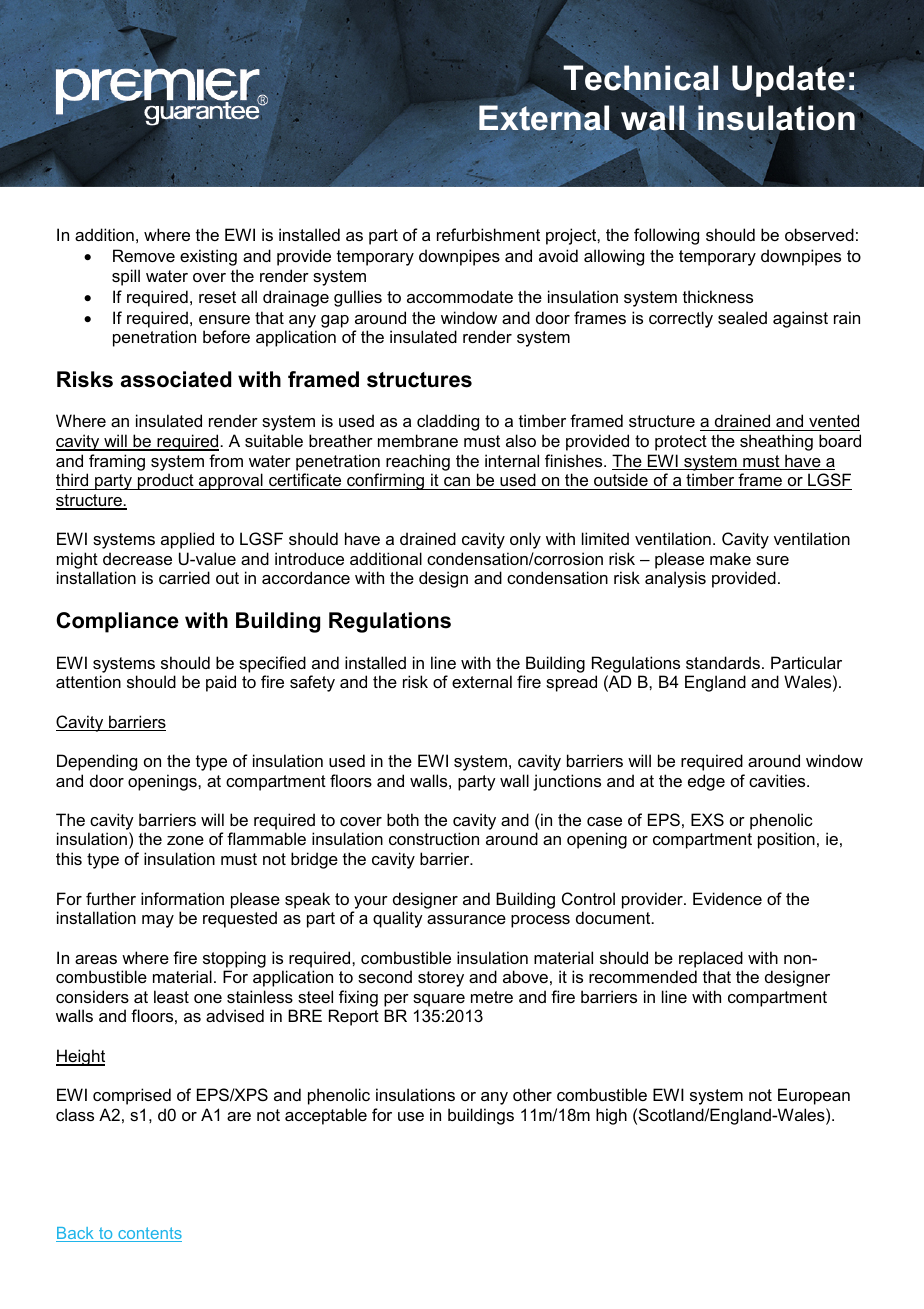  What do you see at coordinates (532, 1094) in the page?
I see `other` at bounding box center [532, 1094].
